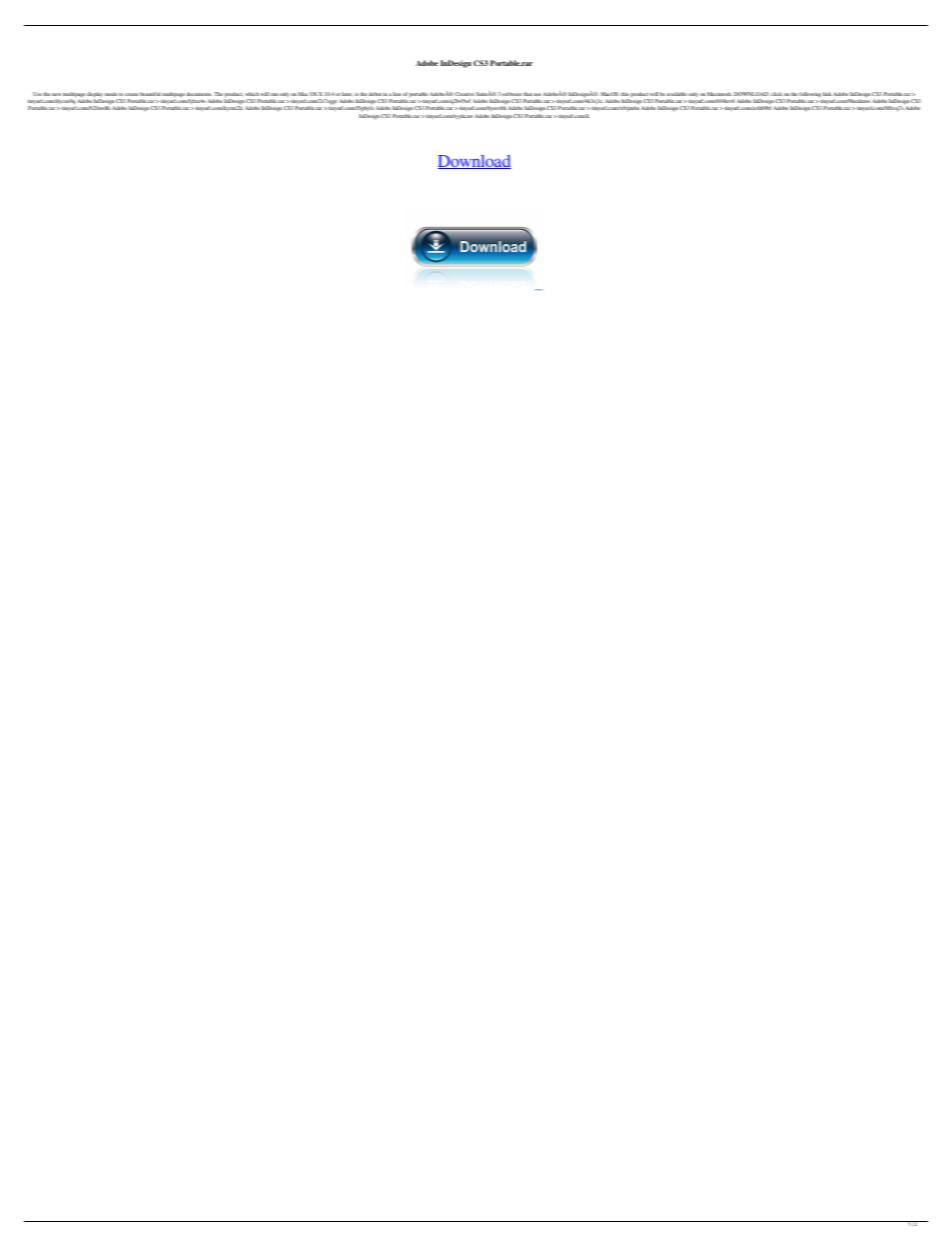 This document has height=1238, width=952. Describe the element at coordinates (199, 94) in the document. I see `documents` at that location.
